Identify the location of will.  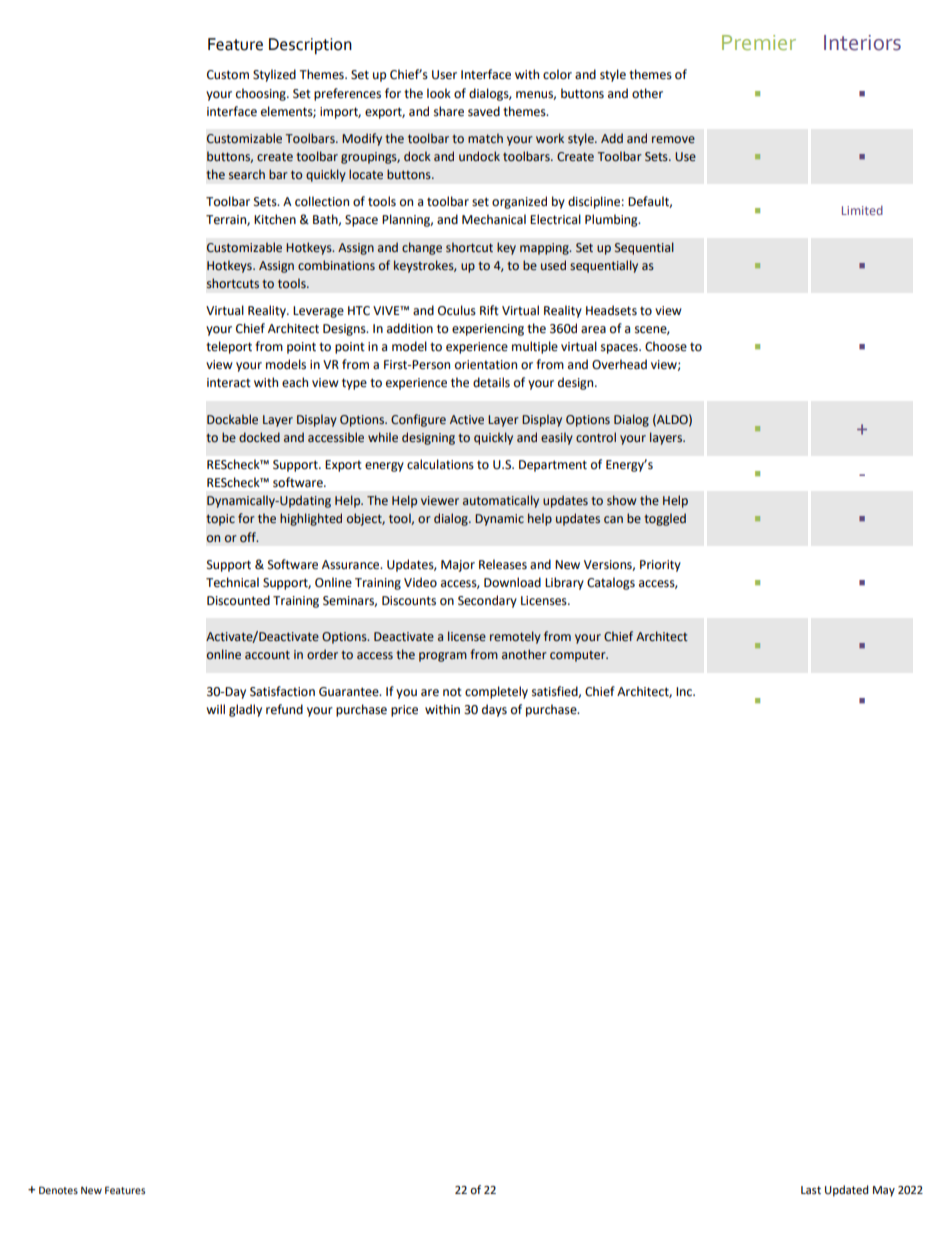
(215, 709).
